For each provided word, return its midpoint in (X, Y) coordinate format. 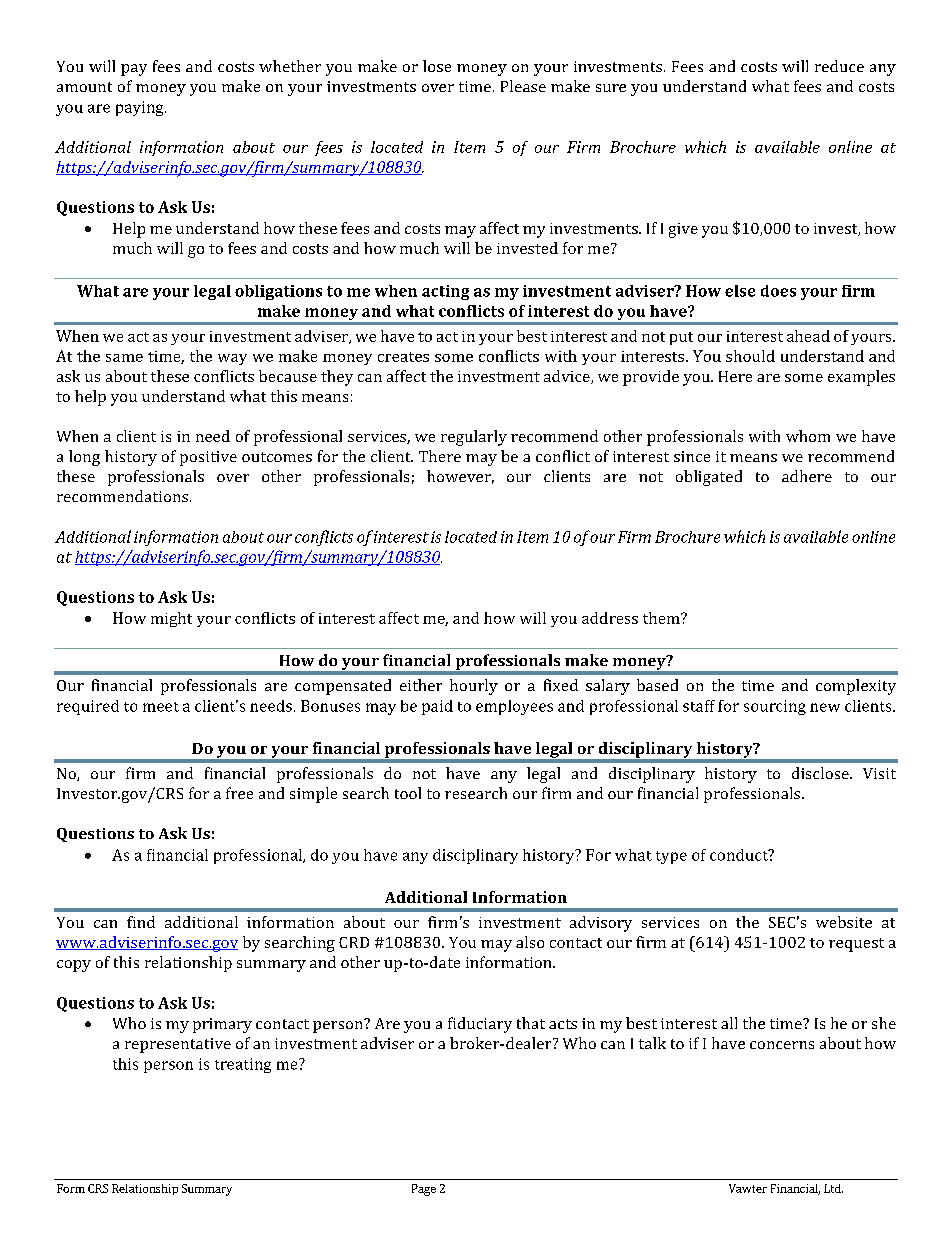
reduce (839, 66)
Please (523, 86)
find (141, 922)
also (530, 942)
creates (403, 357)
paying (141, 108)
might (171, 619)
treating (243, 1065)
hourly (474, 687)
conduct (740, 855)
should (750, 356)
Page (424, 1190)
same (124, 358)
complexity (856, 687)
